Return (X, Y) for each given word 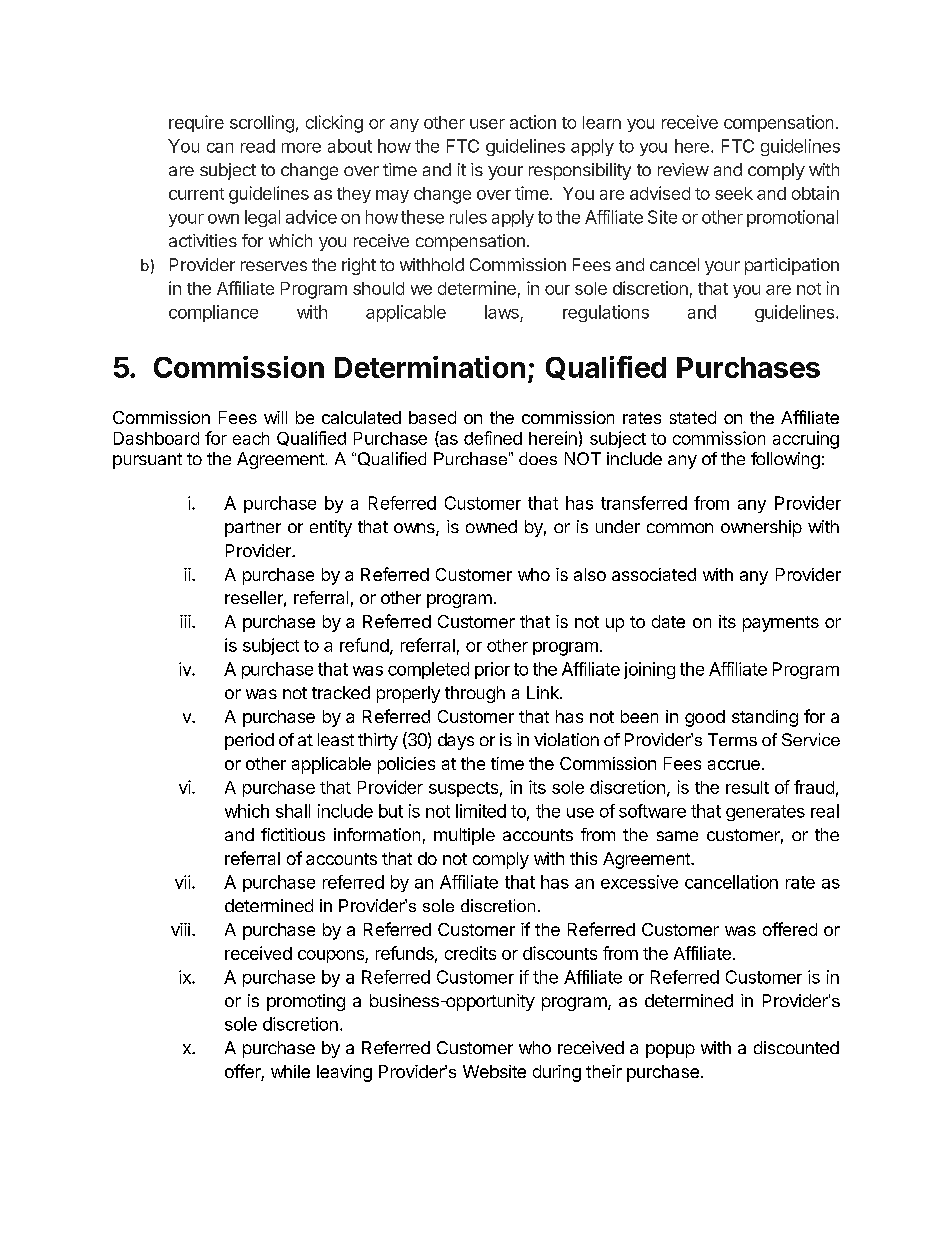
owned (491, 526)
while (290, 1071)
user (487, 124)
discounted (796, 1047)
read (258, 146)
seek (734, 193)
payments (781, 624)
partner (253, 529)
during (557, 1073)
